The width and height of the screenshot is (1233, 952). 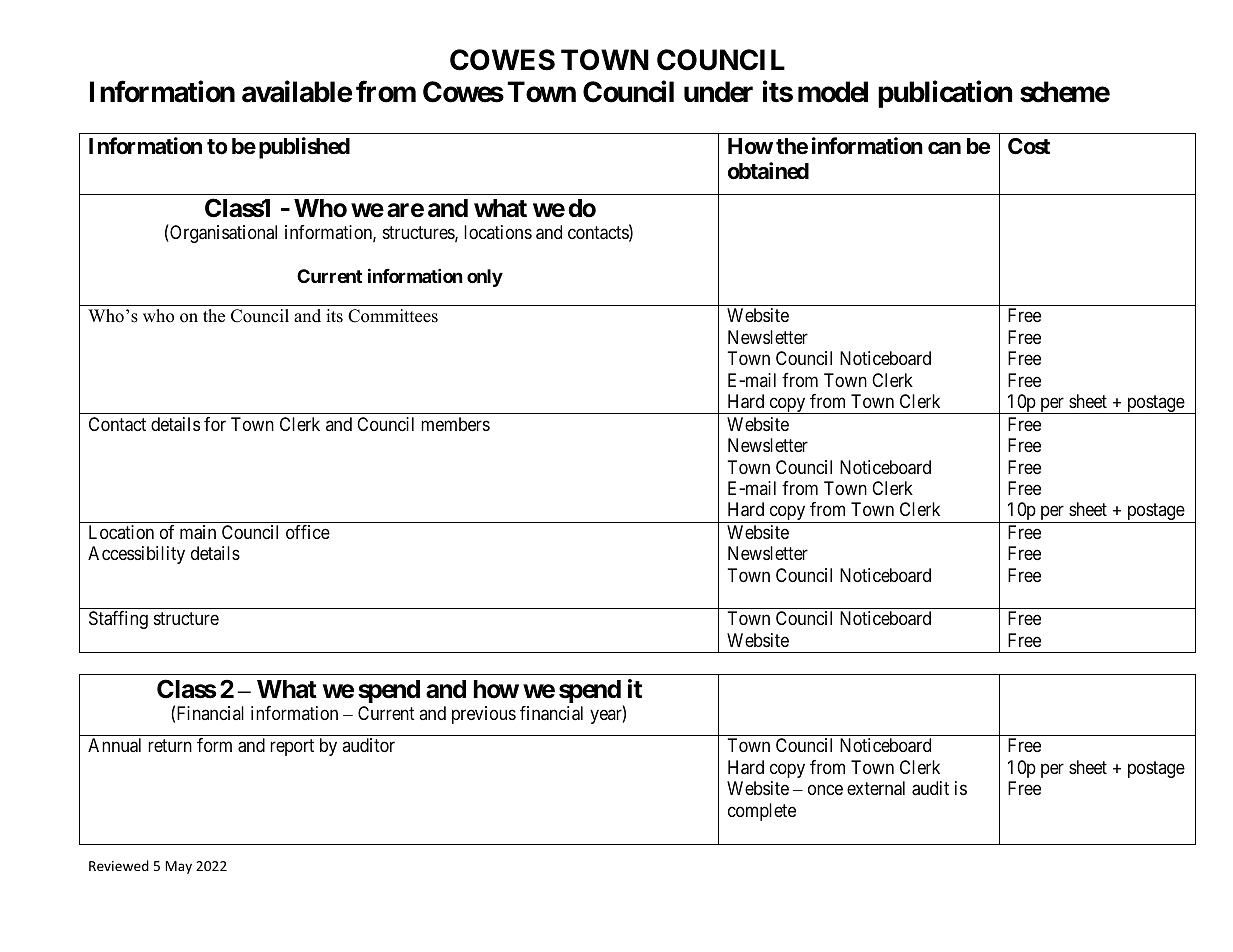 What do you see at coordinates (304, 148) in the screenshot?
I see `published` at bounding box center [304, 148].
